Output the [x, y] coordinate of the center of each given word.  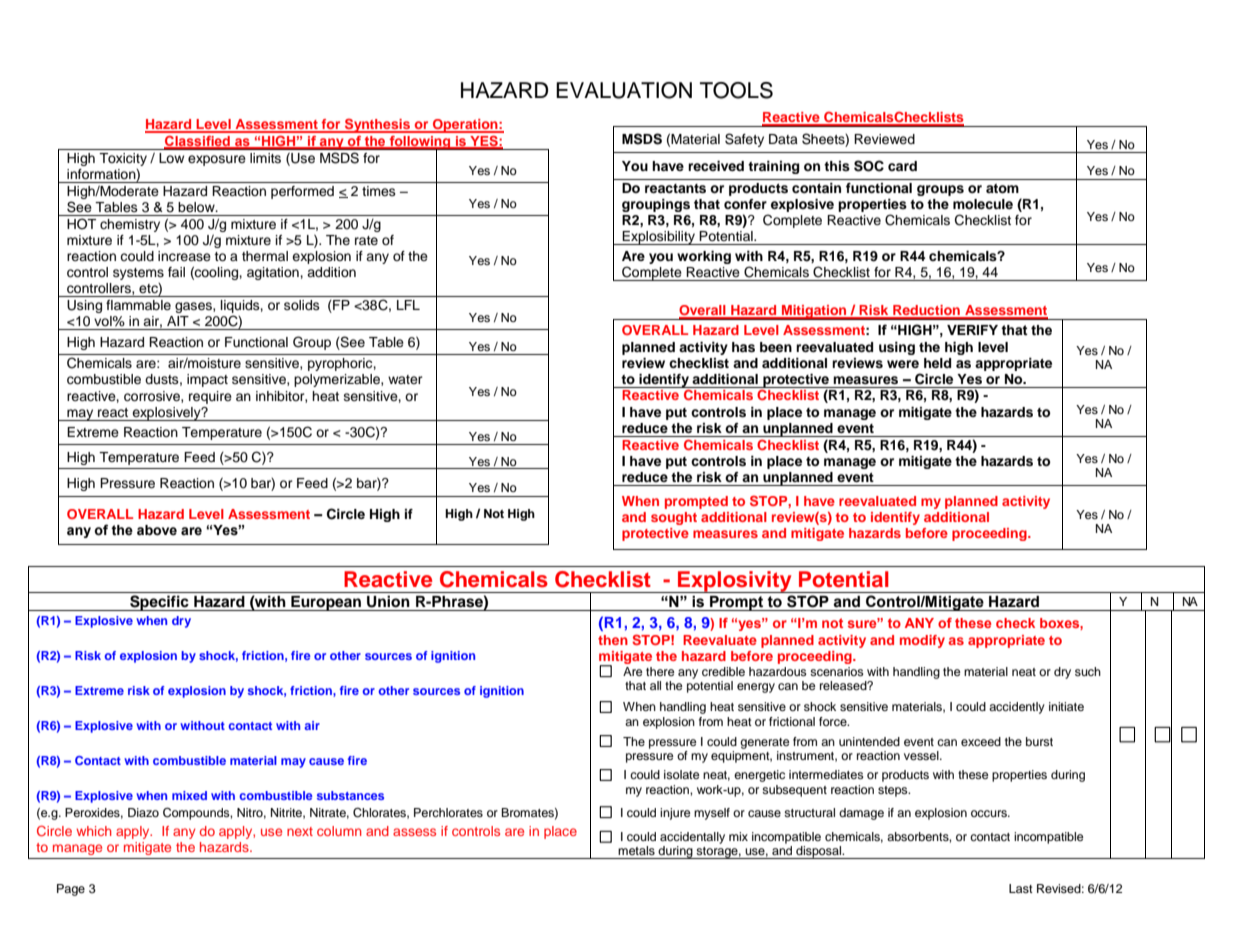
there [660, 671]
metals [636, 850]
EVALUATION [624, 90]
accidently [1017, 708]
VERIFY [972, 330]
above [157, 530]
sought [674, 518]
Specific [159, 603]
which [94, 831]
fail [176, 272]
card [902, 166]
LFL [408, 305]
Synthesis [377, 125]
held [937, 363]
